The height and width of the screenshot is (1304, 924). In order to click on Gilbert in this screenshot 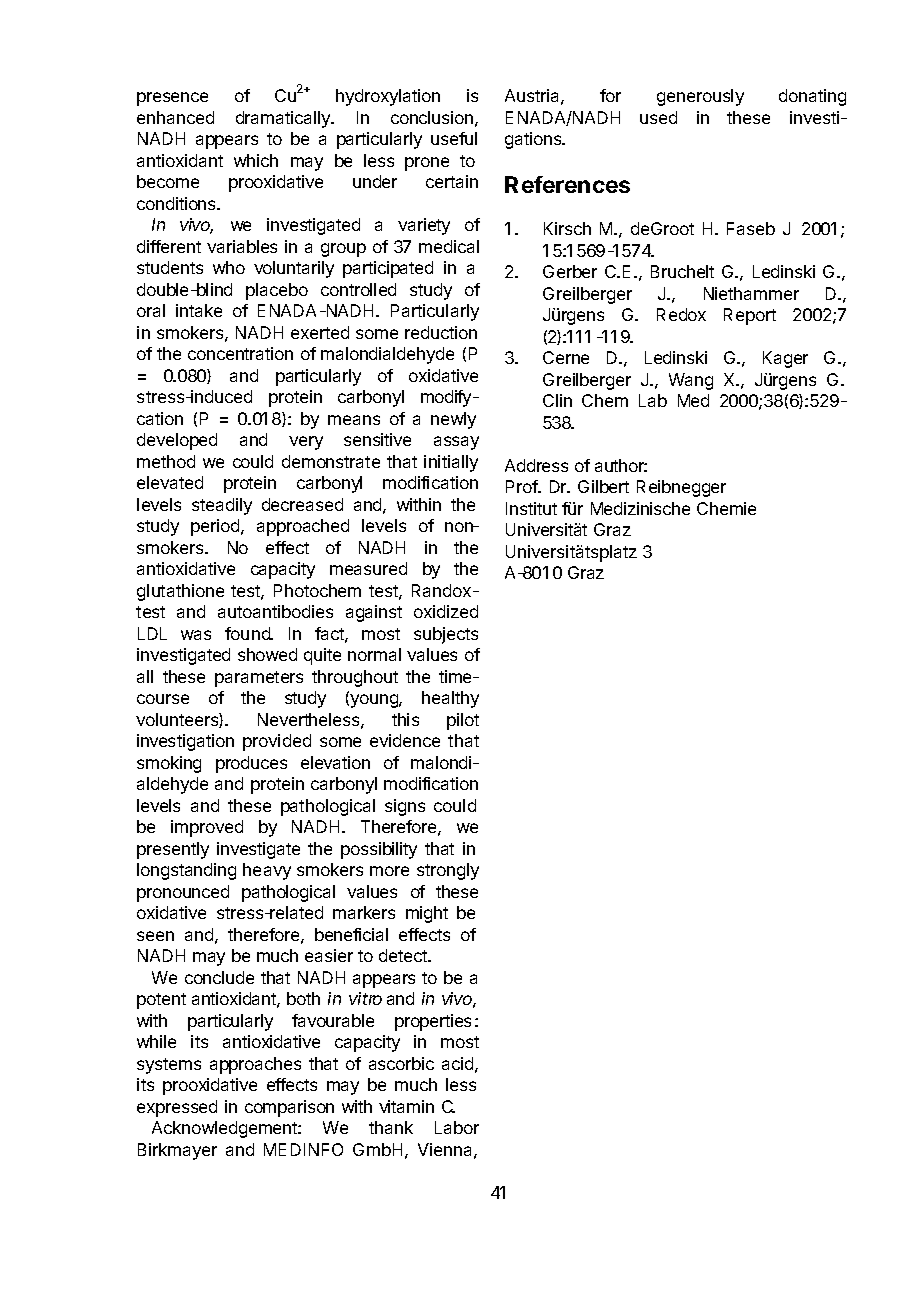, I will do `click(603, 486)`.
